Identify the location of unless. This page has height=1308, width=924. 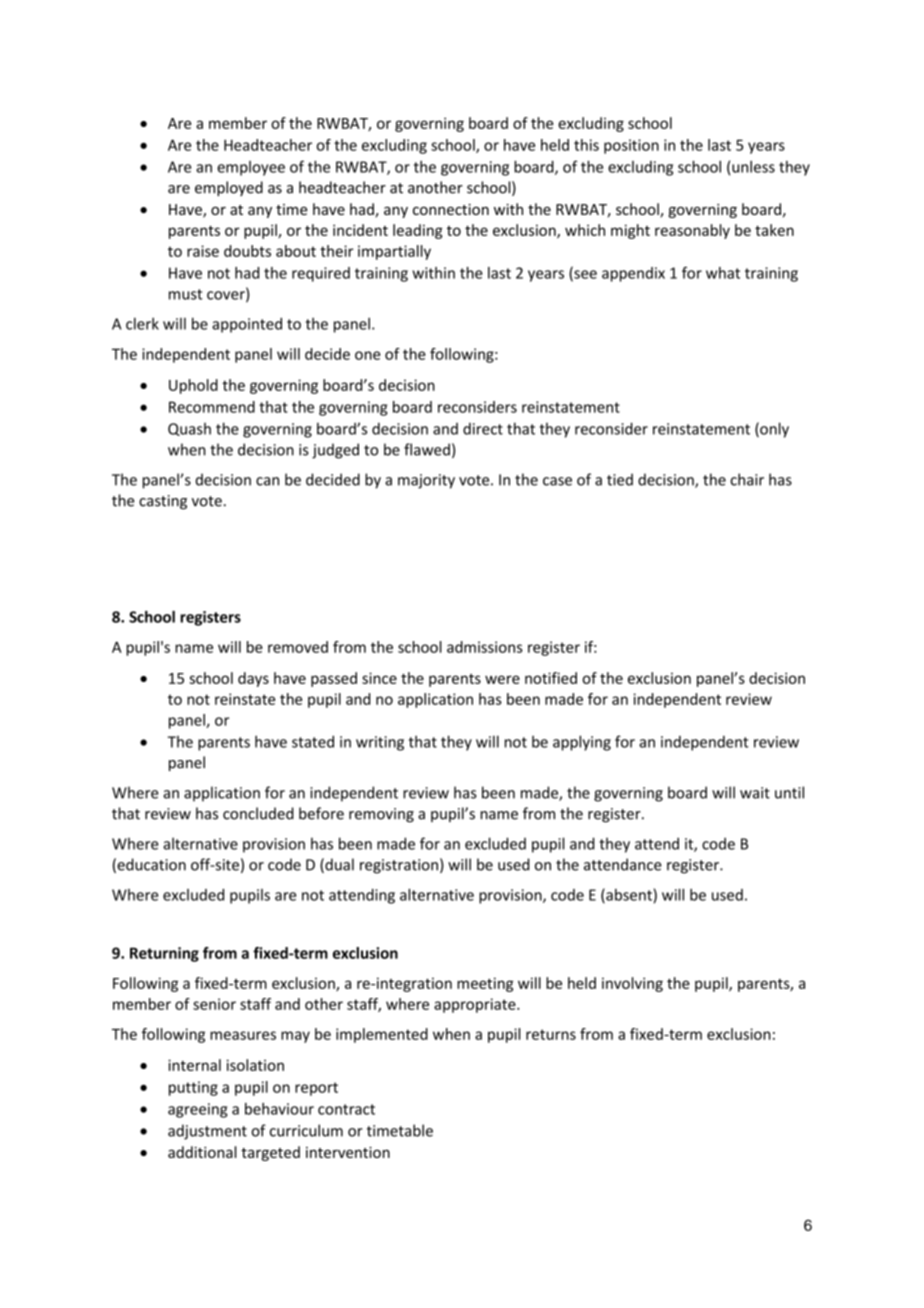
(753, 167).
